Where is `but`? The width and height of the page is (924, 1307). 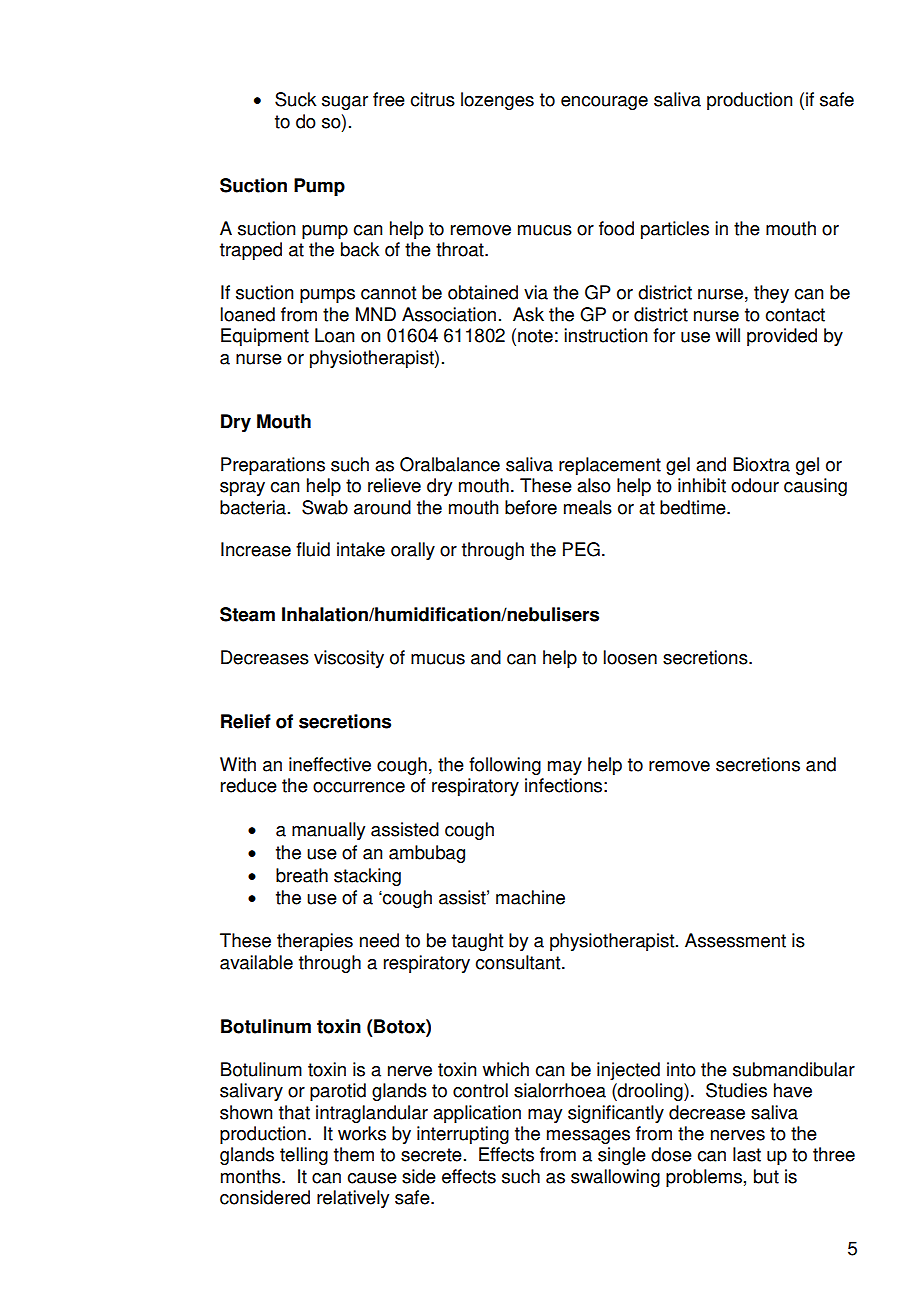 but is located at coordinates (766, 1176).
